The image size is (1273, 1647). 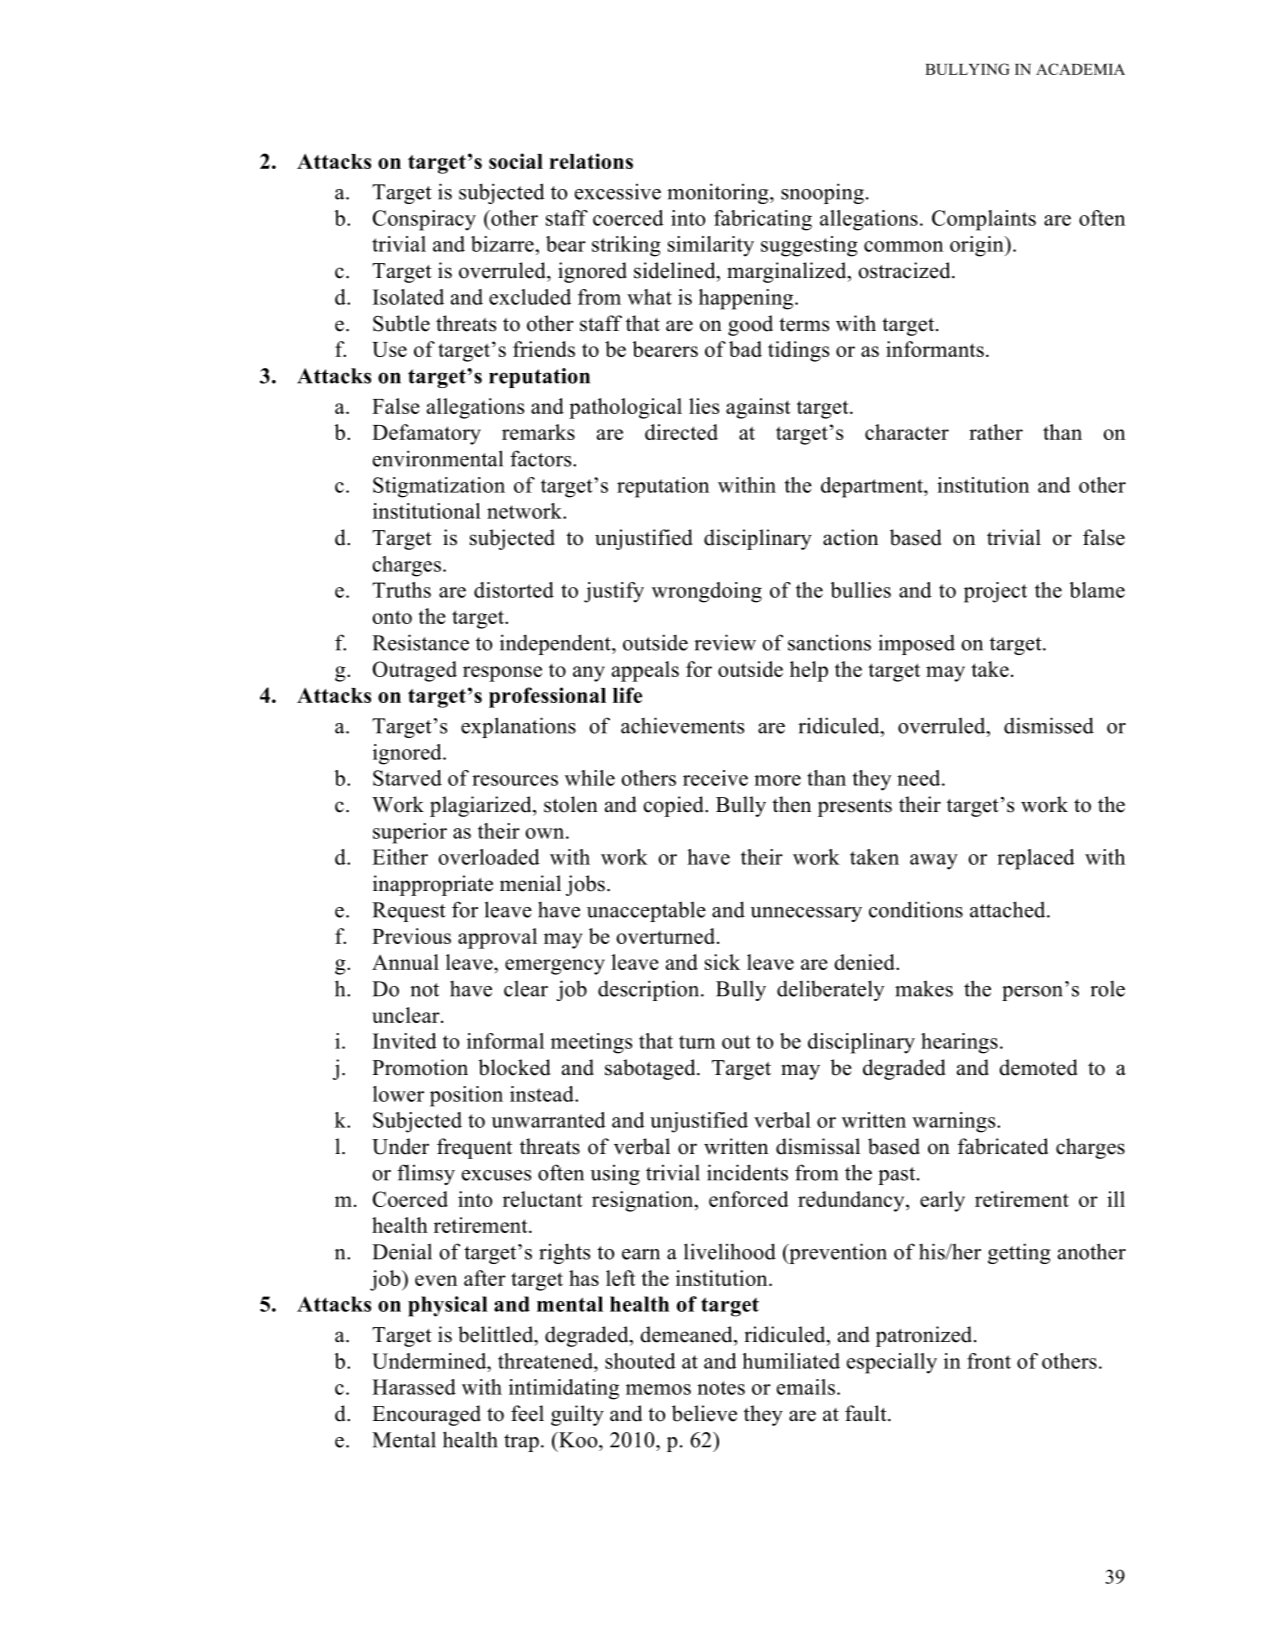 What do you see at coordinates (527, 1413) in the page?
I see `feel` at bounding box center [527, 1413].
